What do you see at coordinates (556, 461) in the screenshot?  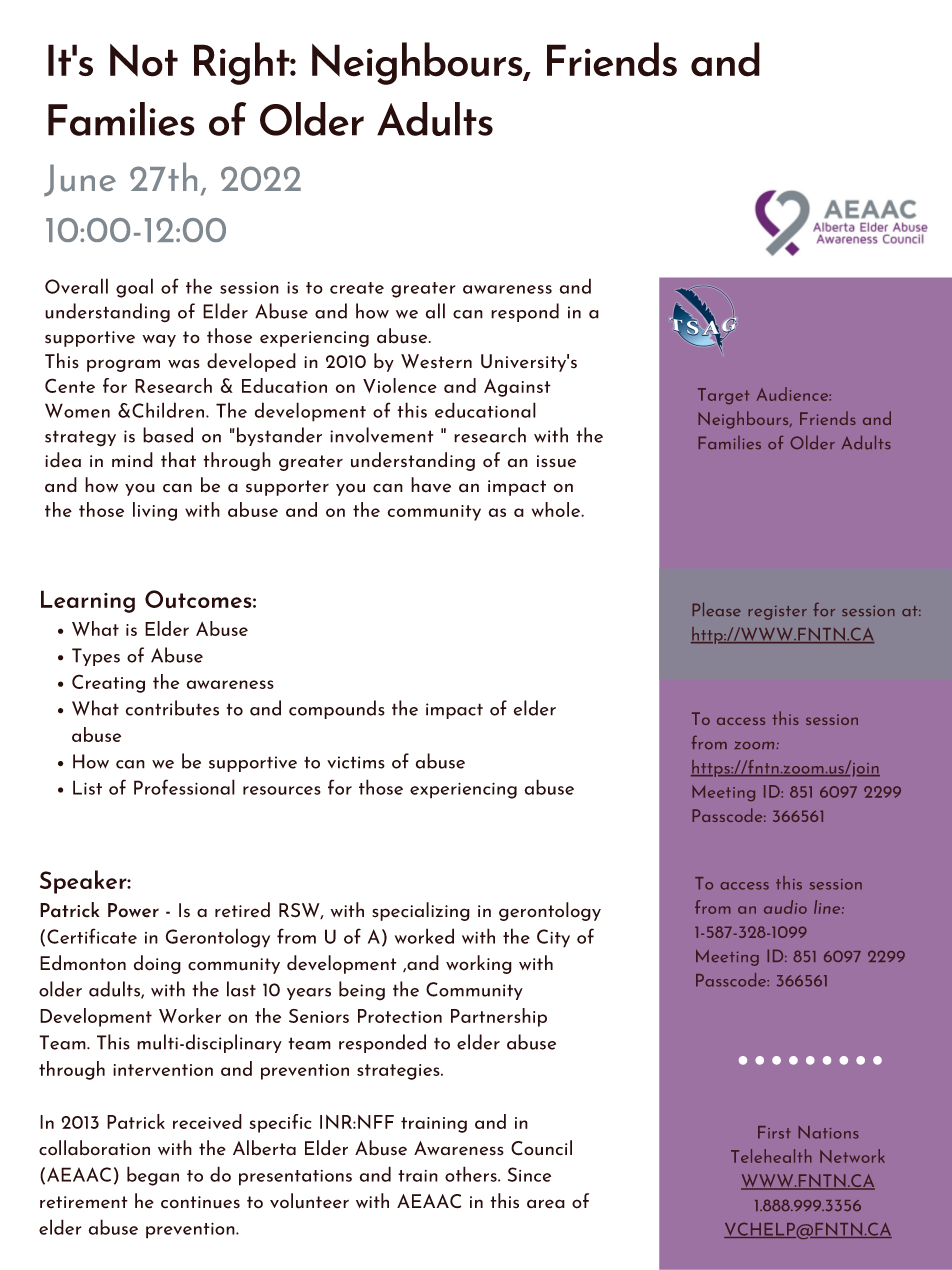 I see `issue` at bounding box center [556, 461].
